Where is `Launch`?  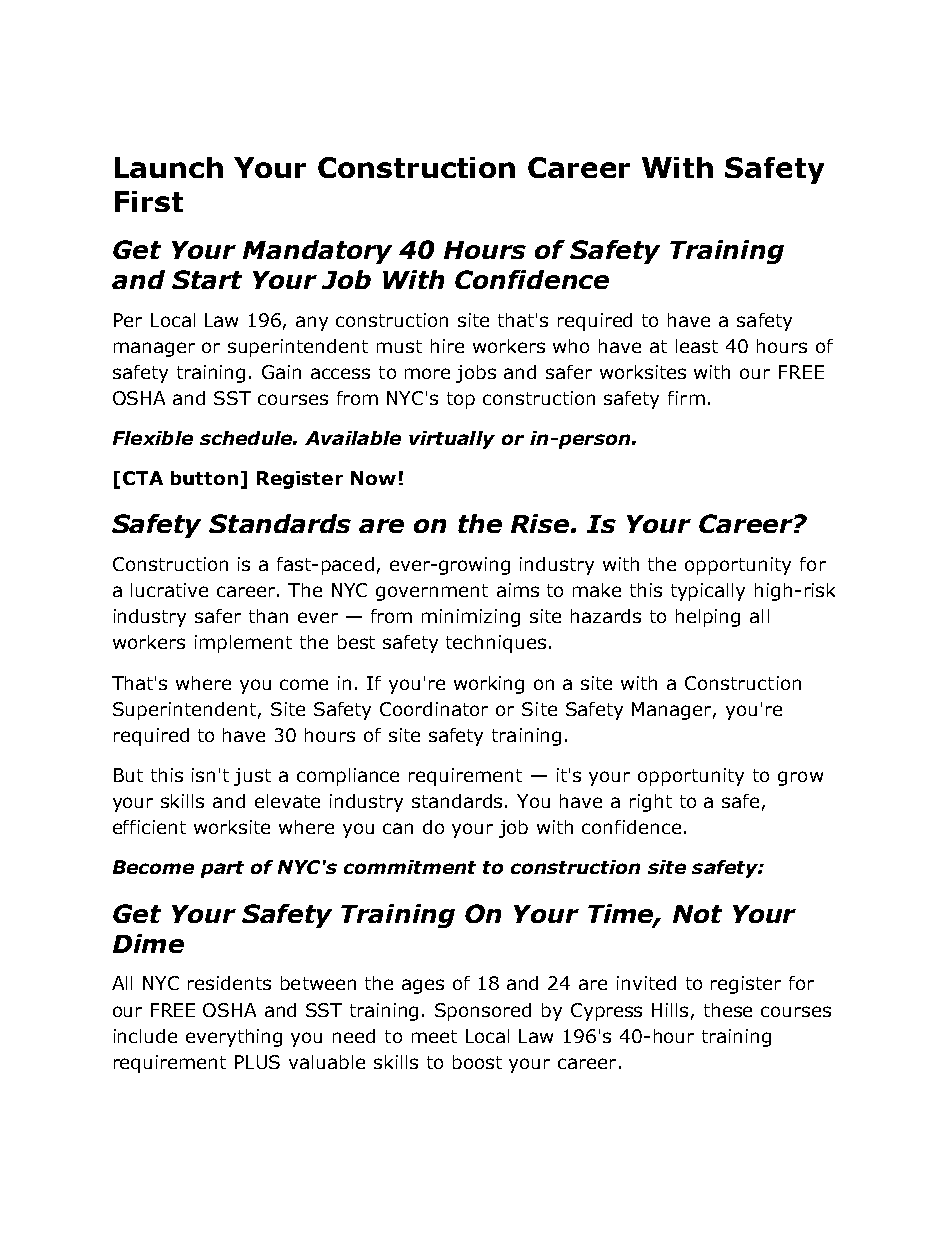 Launch is located at coordinates (169, 167).
